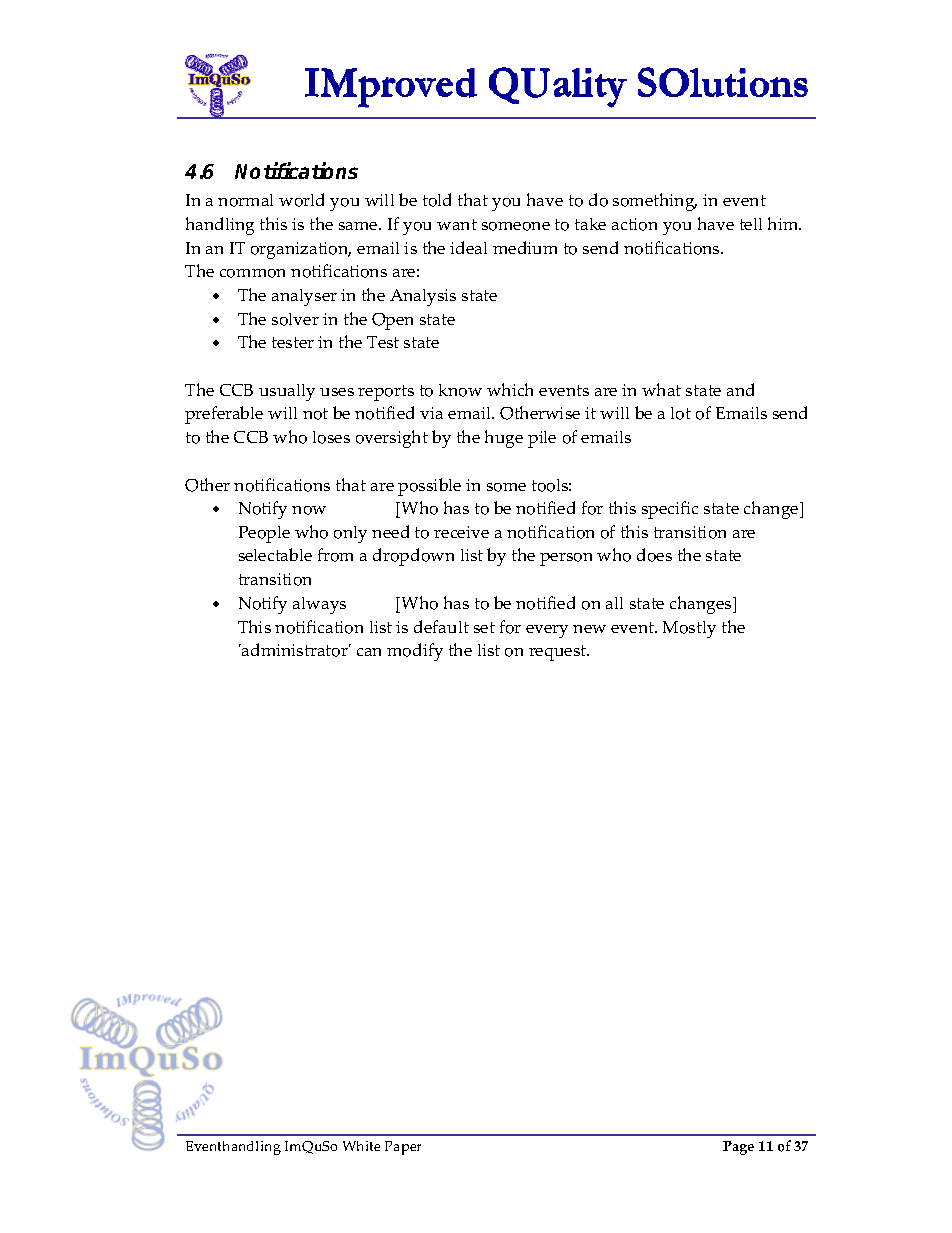  Describe the element at coordinates (287, 392) in the screenshot. I see `usually` at that location.
